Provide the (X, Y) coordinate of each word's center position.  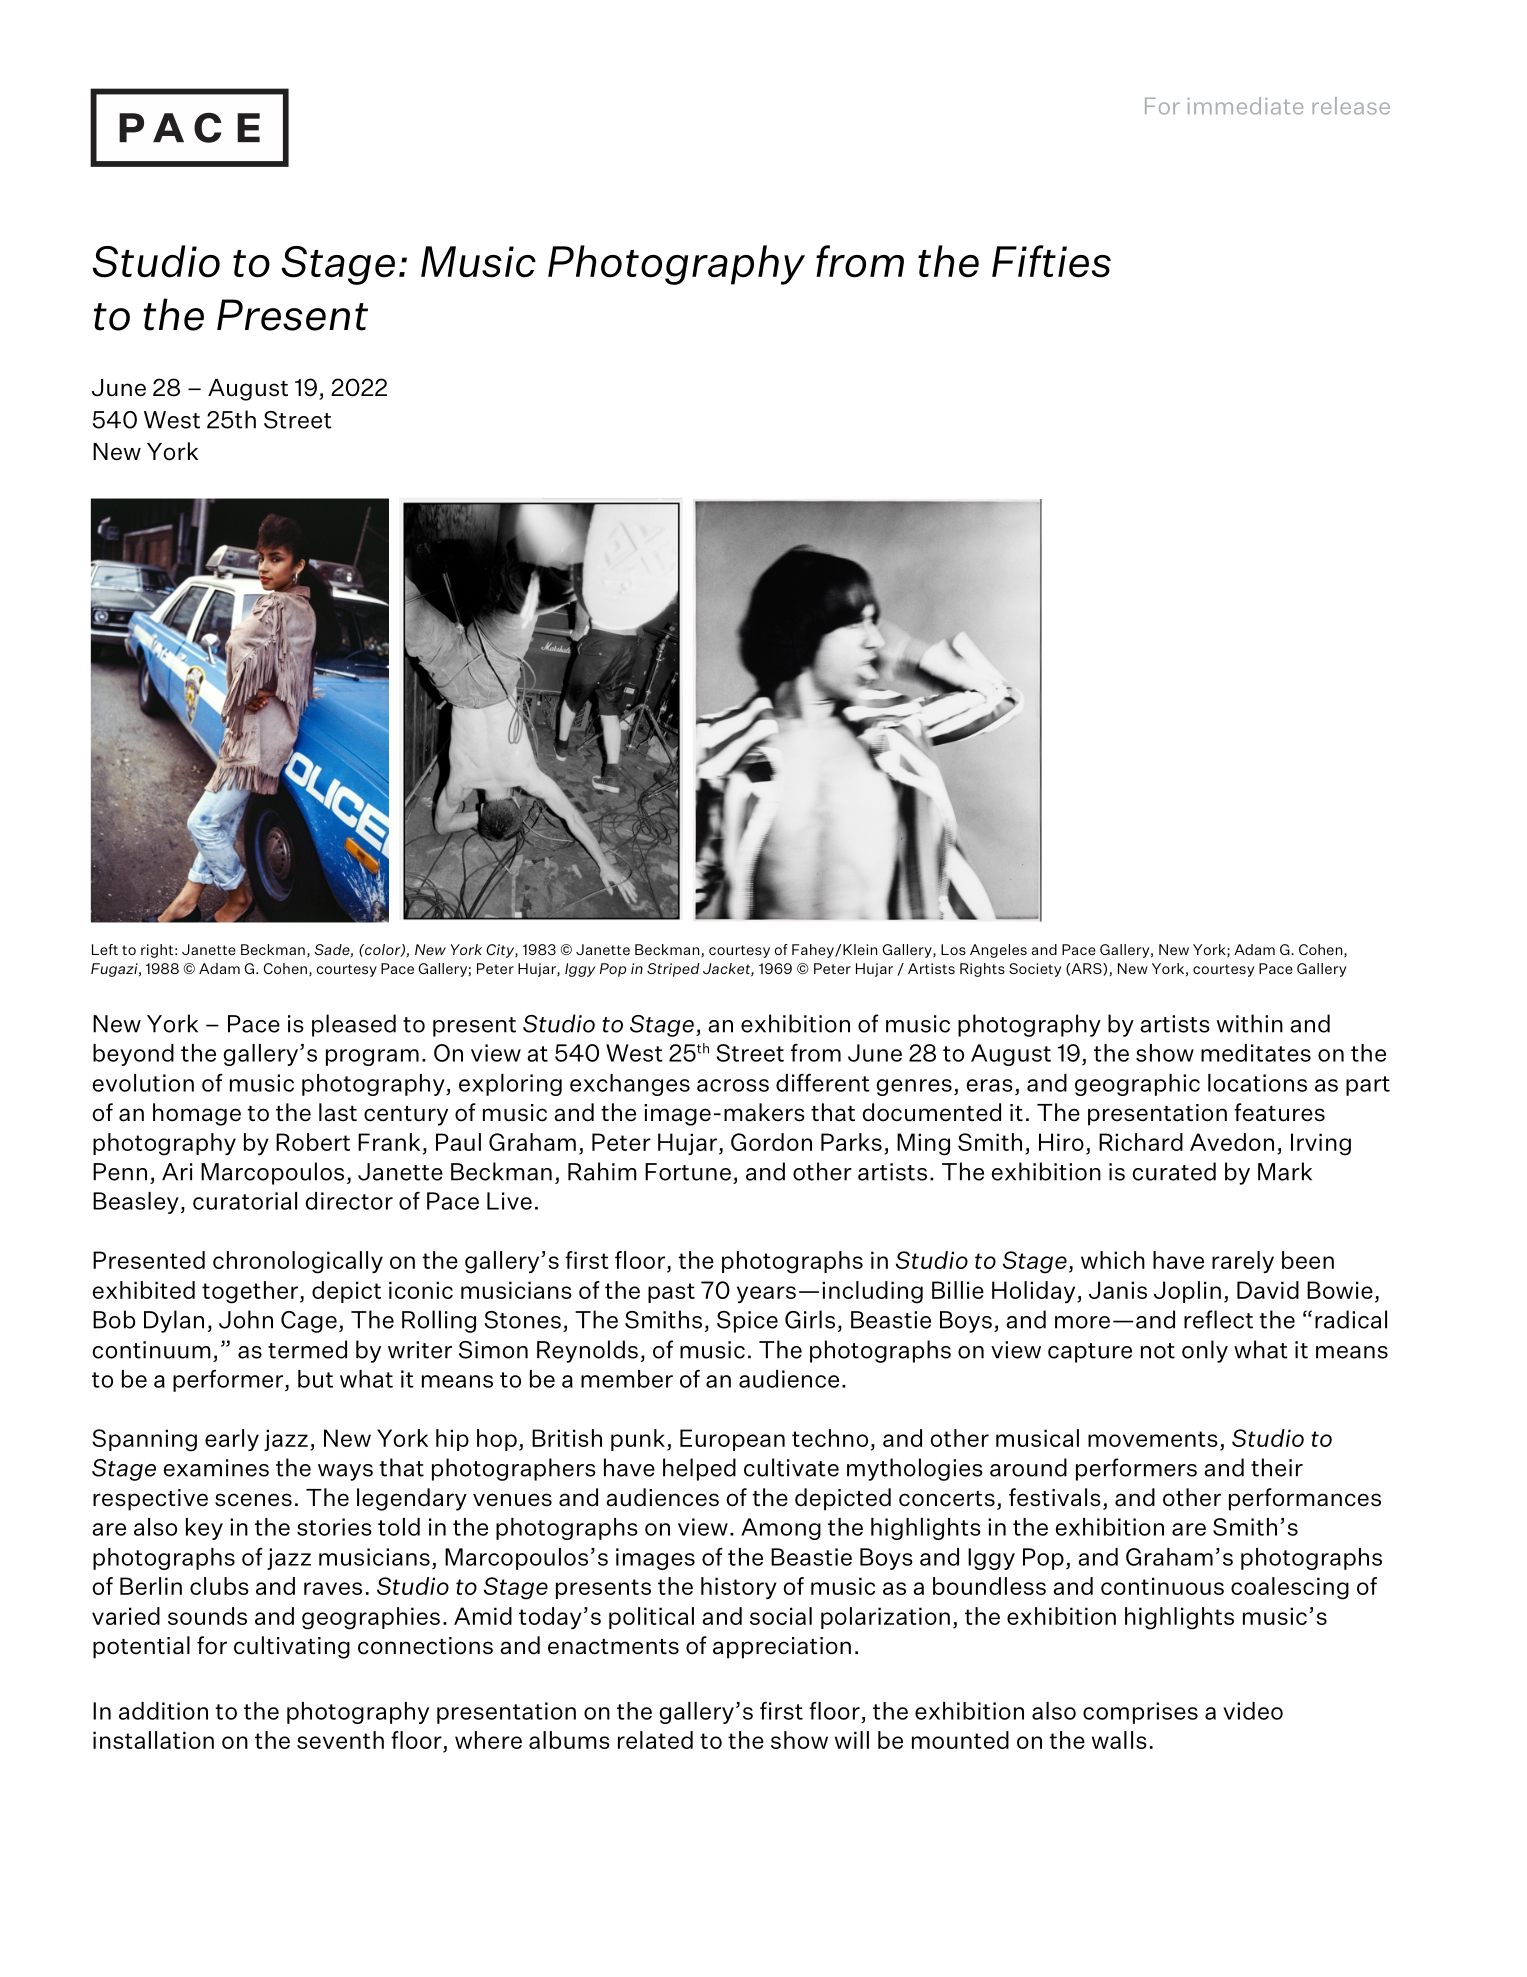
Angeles (998, 951)
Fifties (1051, 261)
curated (1174, 1171)
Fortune (688, 1172)
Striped (673, 970)
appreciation (782, 1648)
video (1253, 1711)
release (1351, 106)
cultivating (292, 1647)
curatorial (245, 1201)
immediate (1245, 106)
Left (105, 949)
